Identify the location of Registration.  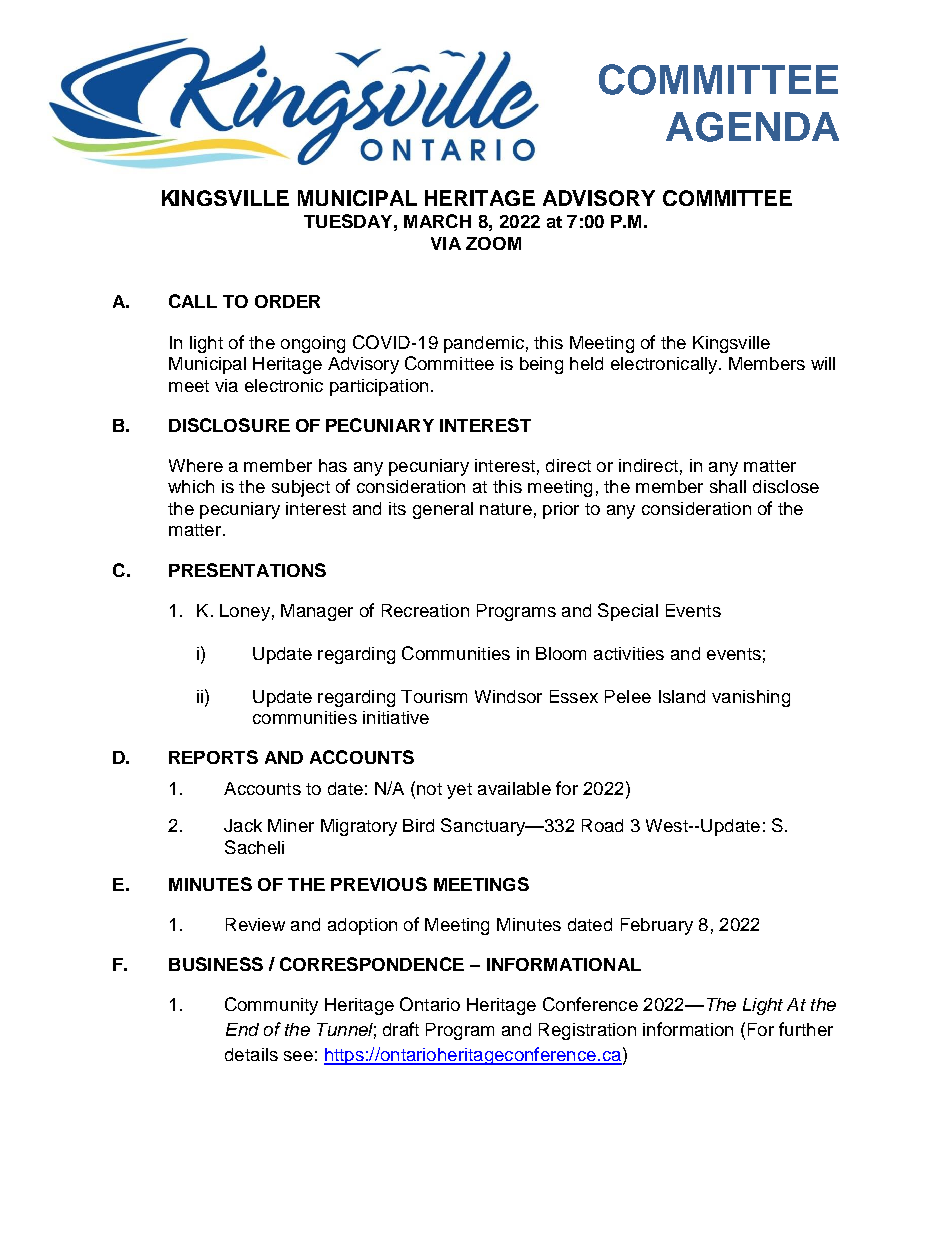
(587, 1031).
